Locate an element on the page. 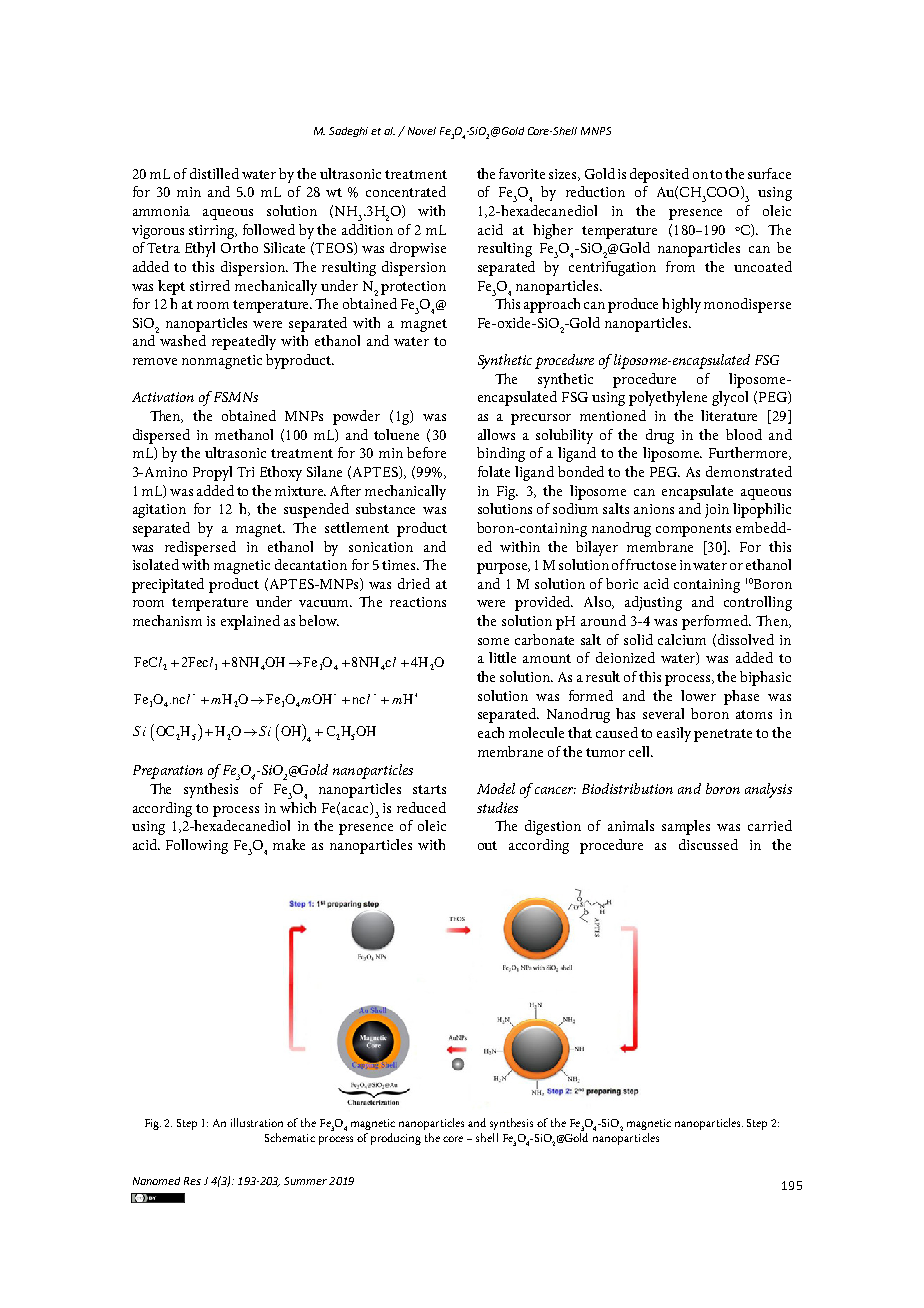 The image size is (924, 1308). explained is located at coordinates (250, 622).
